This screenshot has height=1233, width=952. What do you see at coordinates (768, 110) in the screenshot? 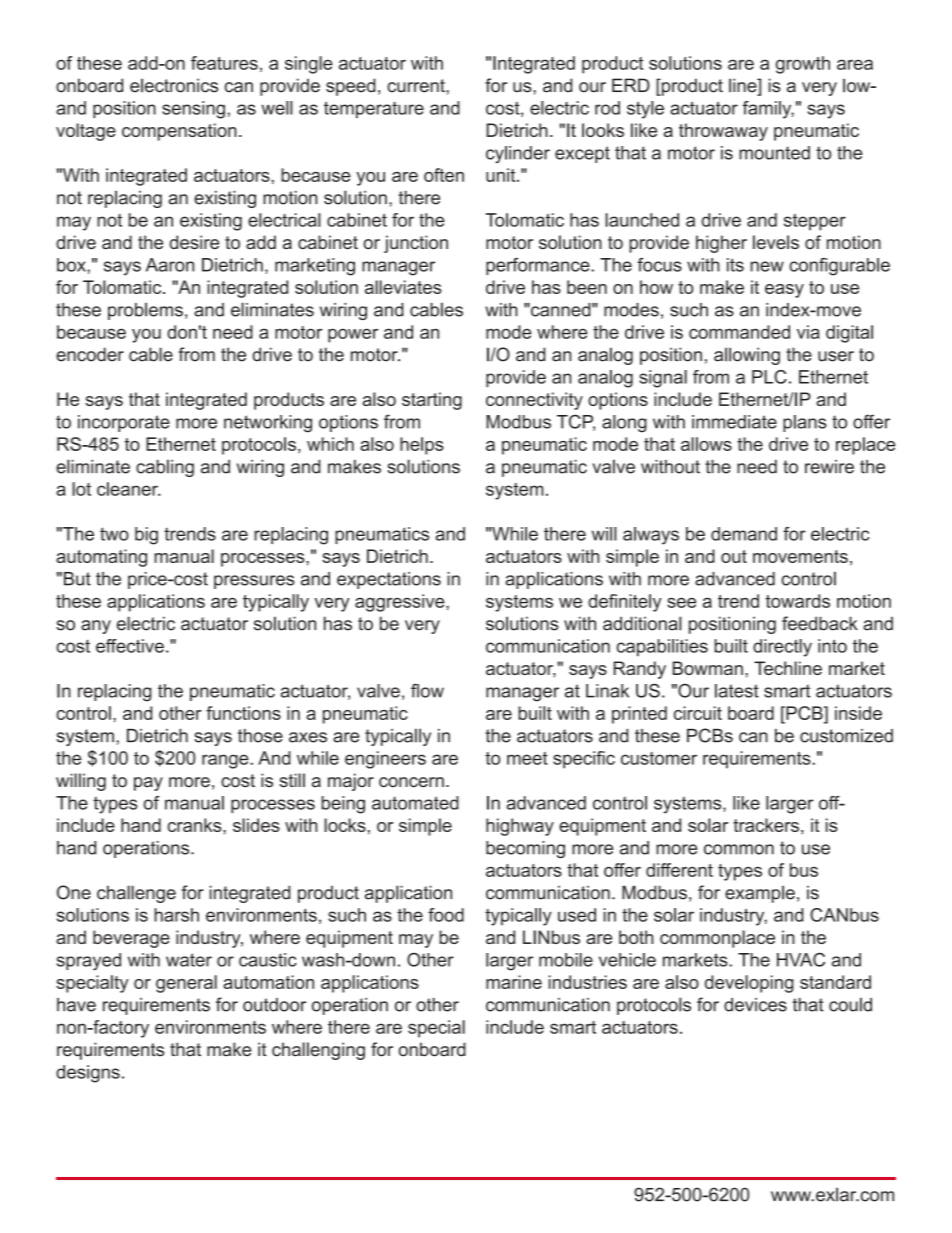
I see `family` at bounding box center [768, 110].
